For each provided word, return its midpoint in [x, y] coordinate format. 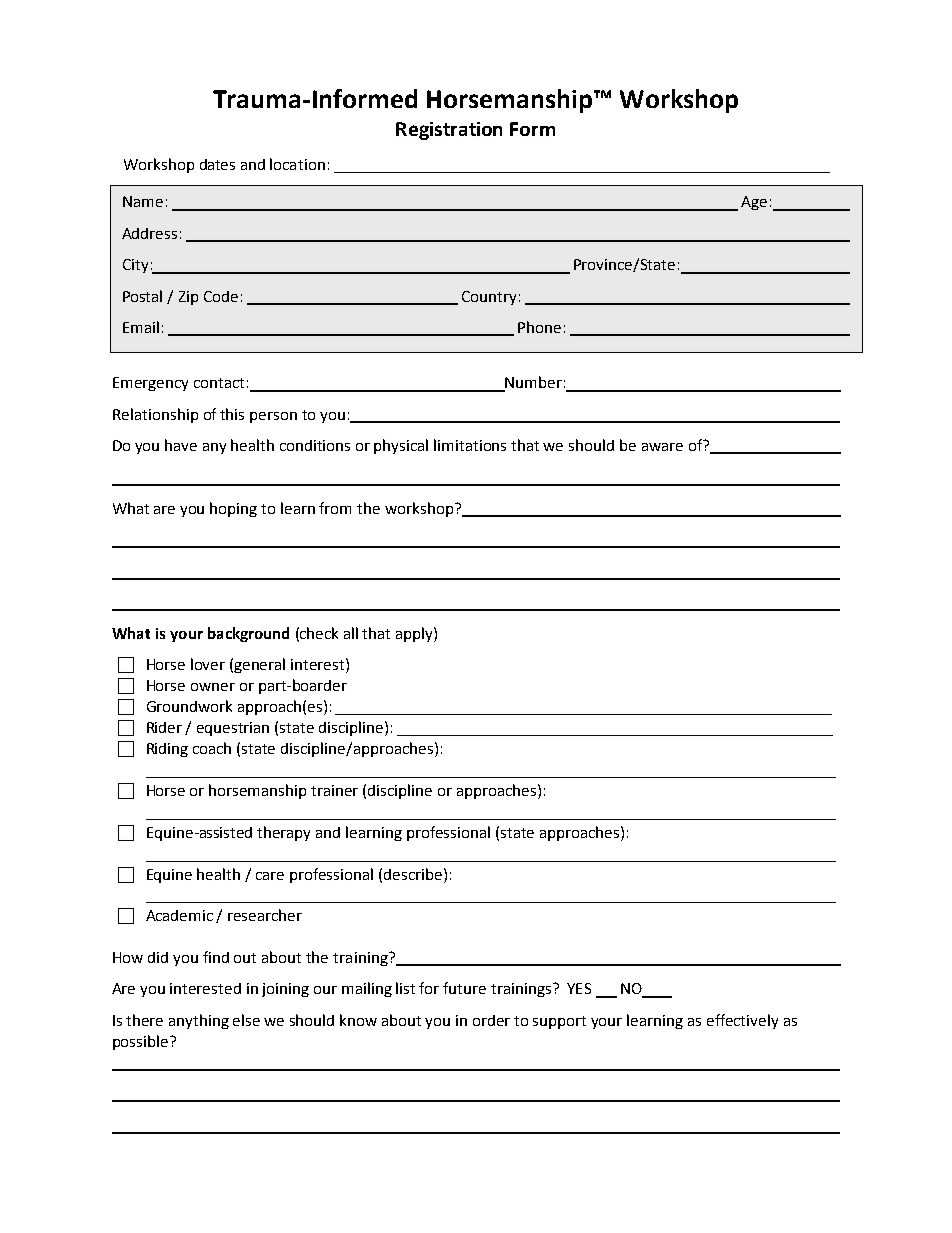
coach [212, 748]
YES [579, 988]
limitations [470, 445]
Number [532, 383]
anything [199, 1021]
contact [219, 383]
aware [662, 447]
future [464, 988]
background [248, 634]
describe [414, 874]
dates [217, 164]
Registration [449, 131]
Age [754, 203]
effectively [742, 1021]
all [351, 633]
